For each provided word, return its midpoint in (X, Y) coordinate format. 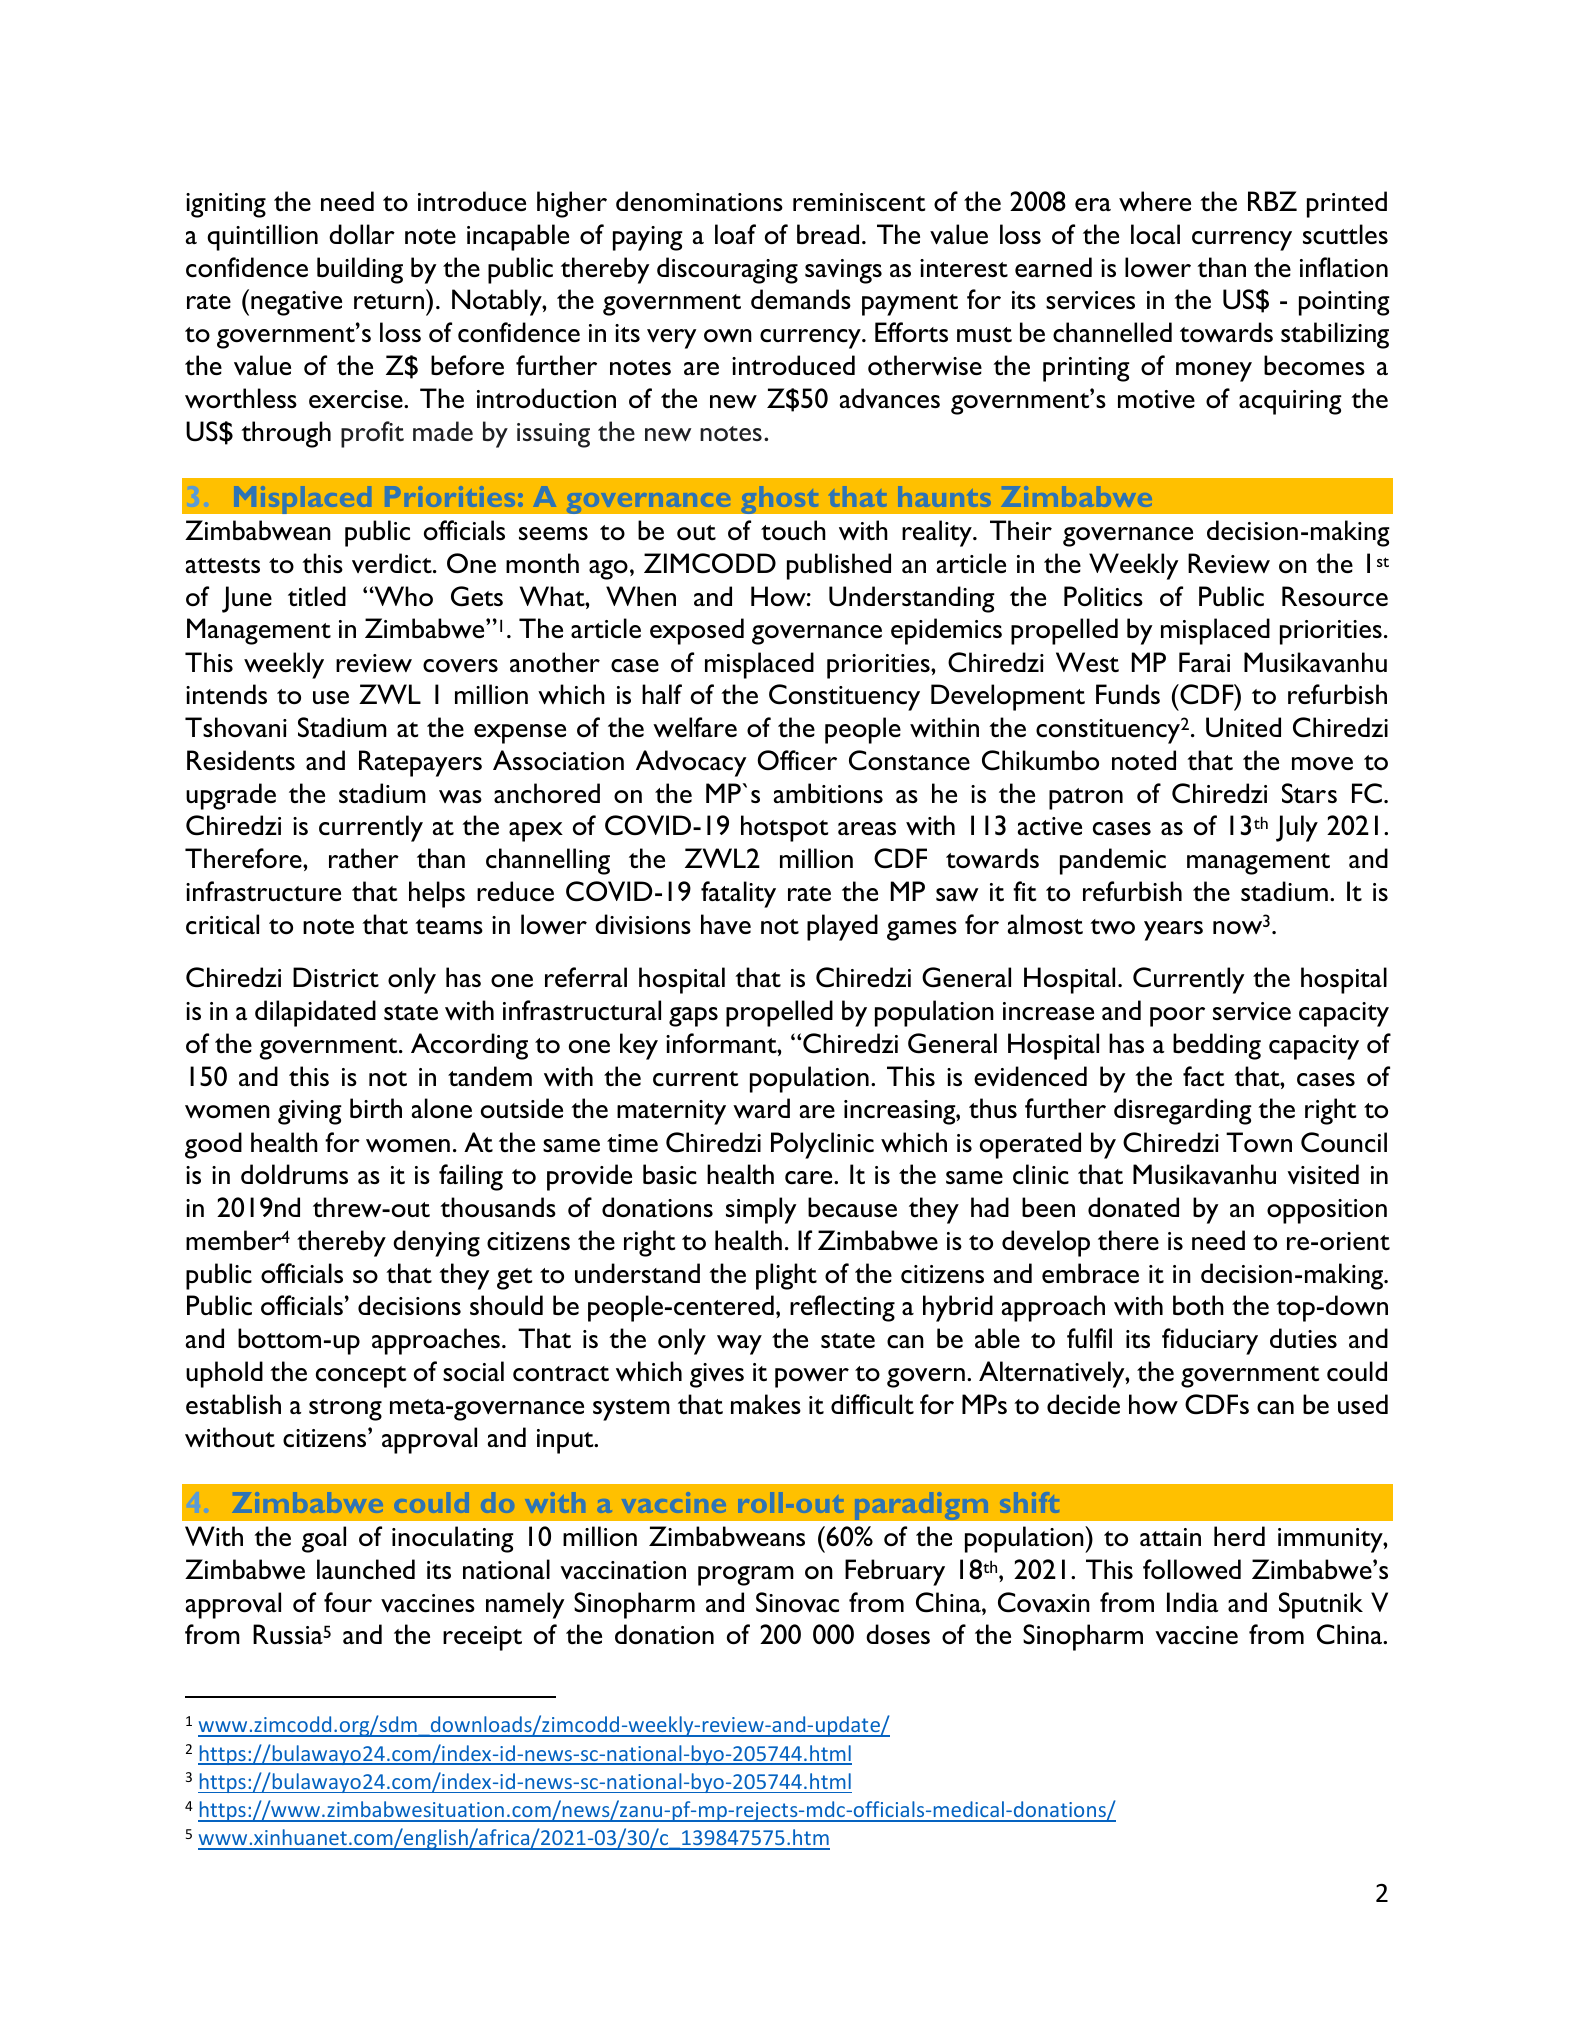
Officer (797, 760)
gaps (693, 1017)
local (1155, 234)
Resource (1335, 596)
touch (793, 530)
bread (828, 234)
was (460, 796)
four (348, 1602)
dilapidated (315, 1013)
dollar (362, 234)
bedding (1217, 1046)
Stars (1309, 793)
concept (361, 1377)
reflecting (842, 1308)
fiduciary (1210, 1341)
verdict (393, 563)
